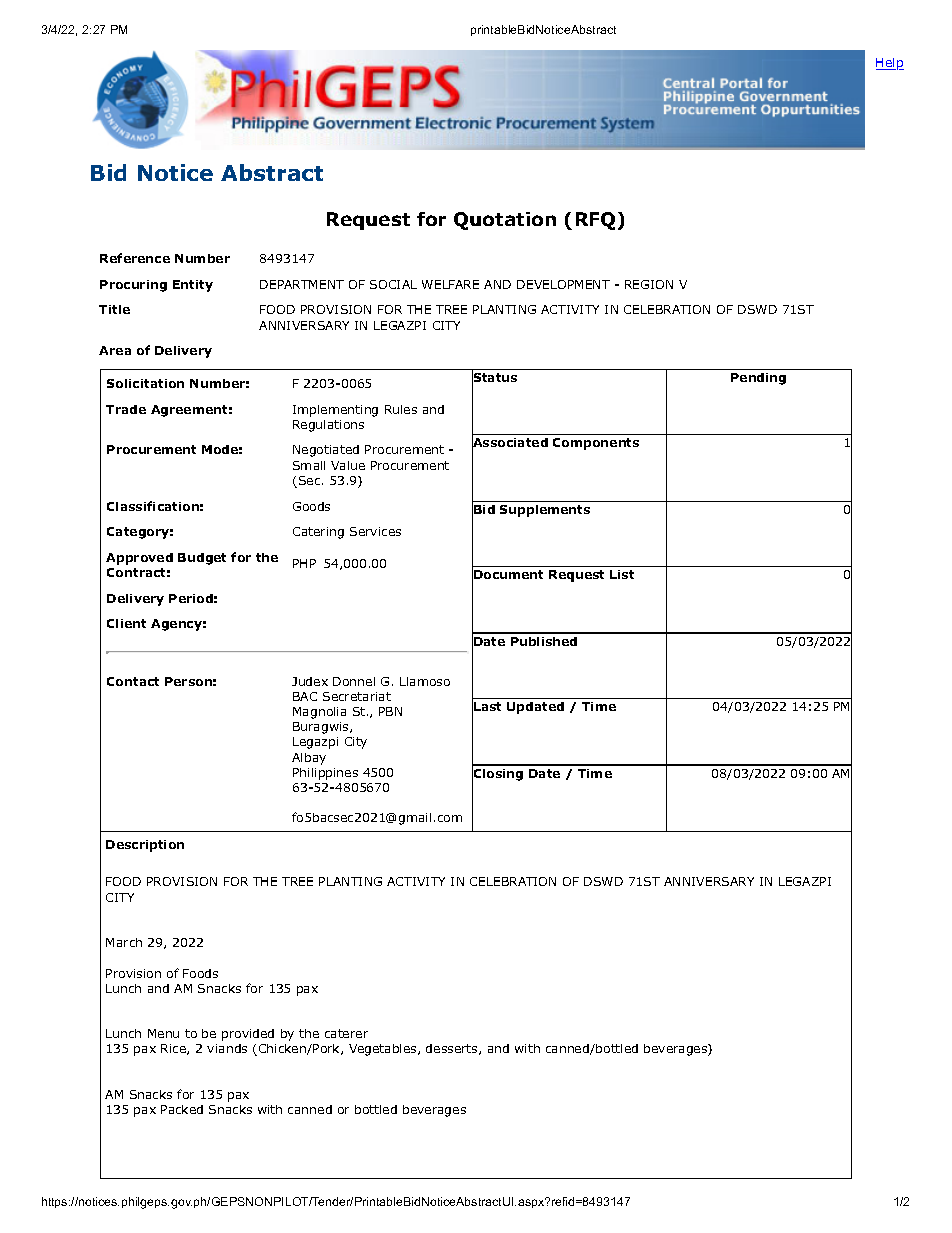 The height and width of the screenshot is (1233, 952). Describe the element at coordinates (450, 284) in the screenshot. I see `WELFARE` at that location.
